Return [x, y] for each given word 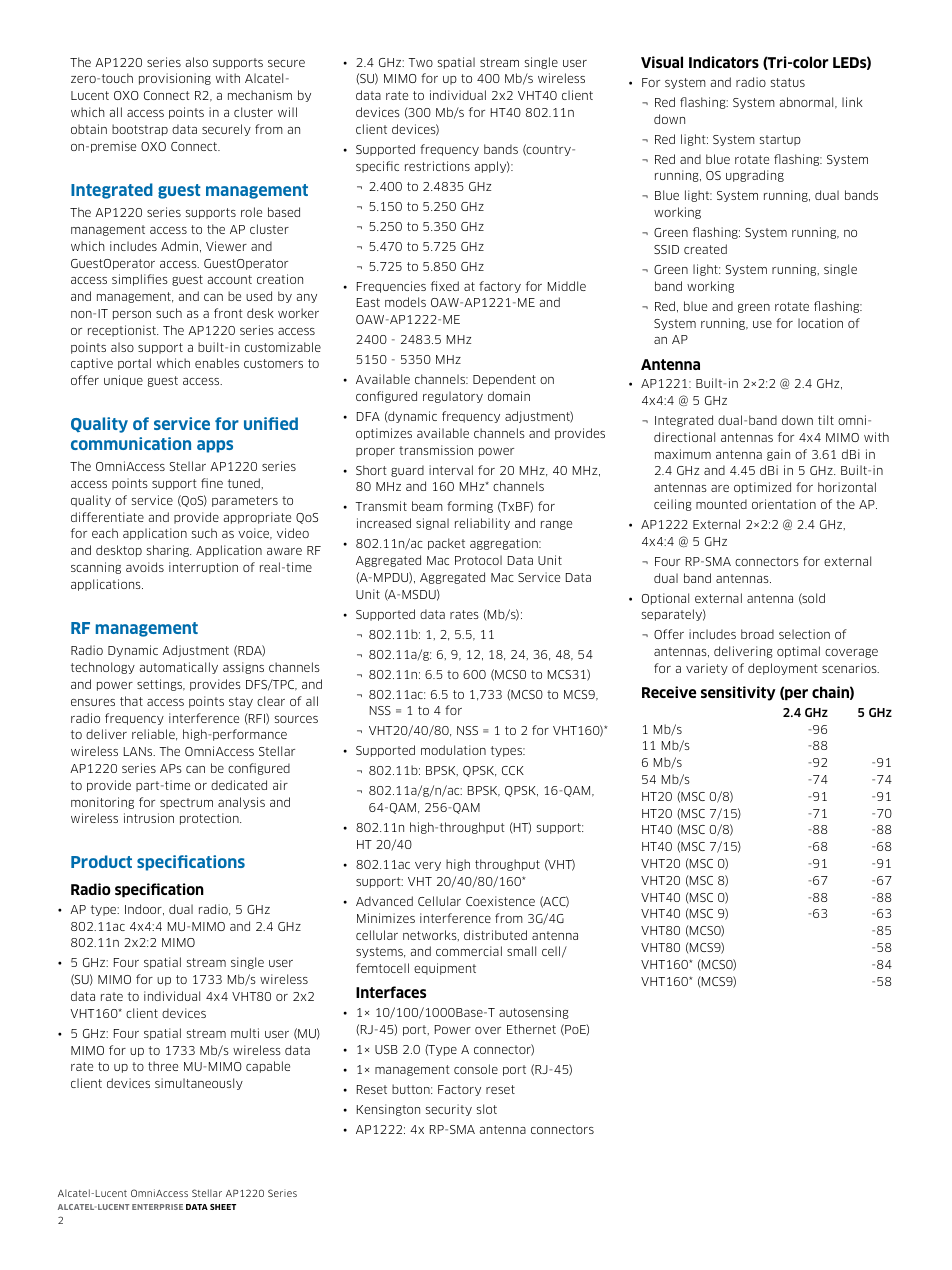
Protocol [478, 560]
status [788, 82]
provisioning [175, 79]
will [287, 112]
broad [757, 634]
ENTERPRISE [157, 1207]
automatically [179, 668]
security [449, 1110]
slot [487, 1109]
